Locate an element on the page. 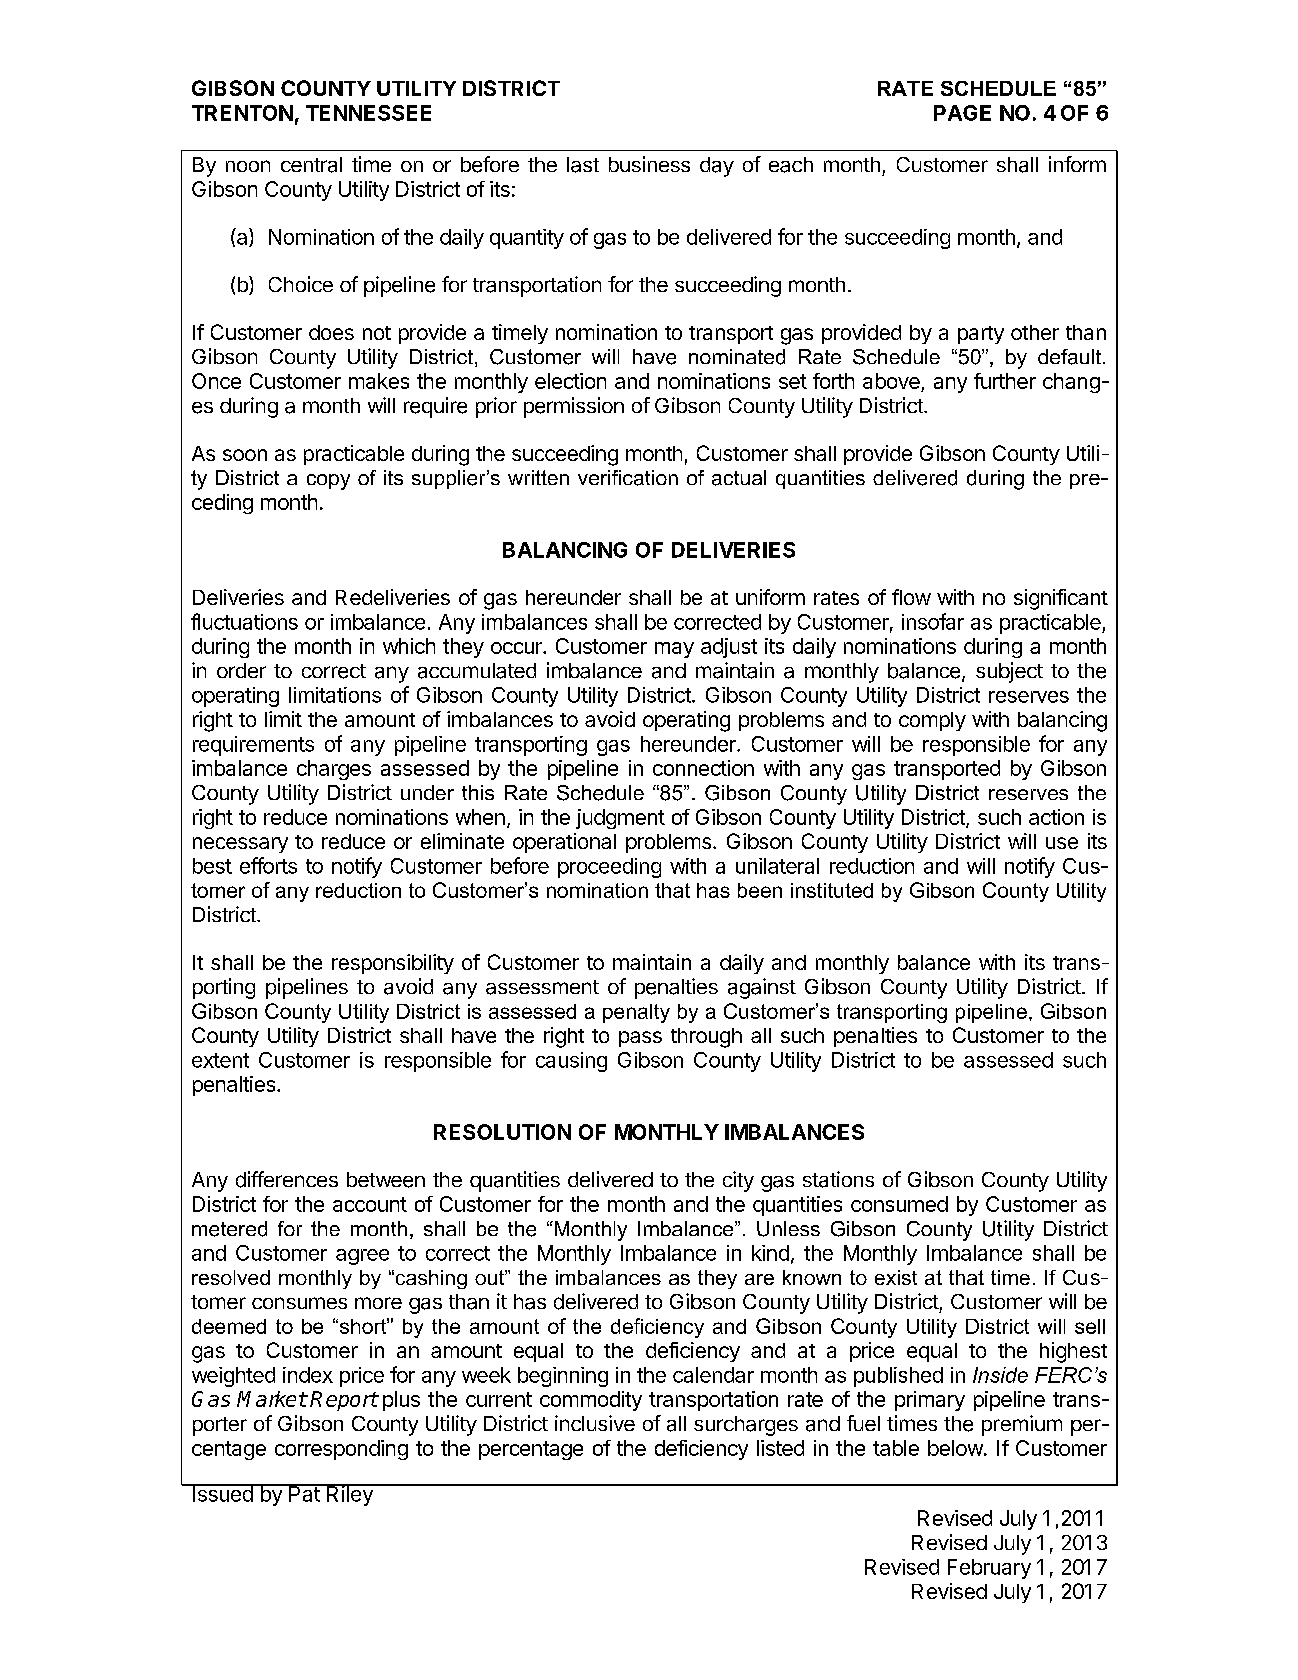 This page has width=1298, height=1680. consumed is located at coordinates (899, 1204).
